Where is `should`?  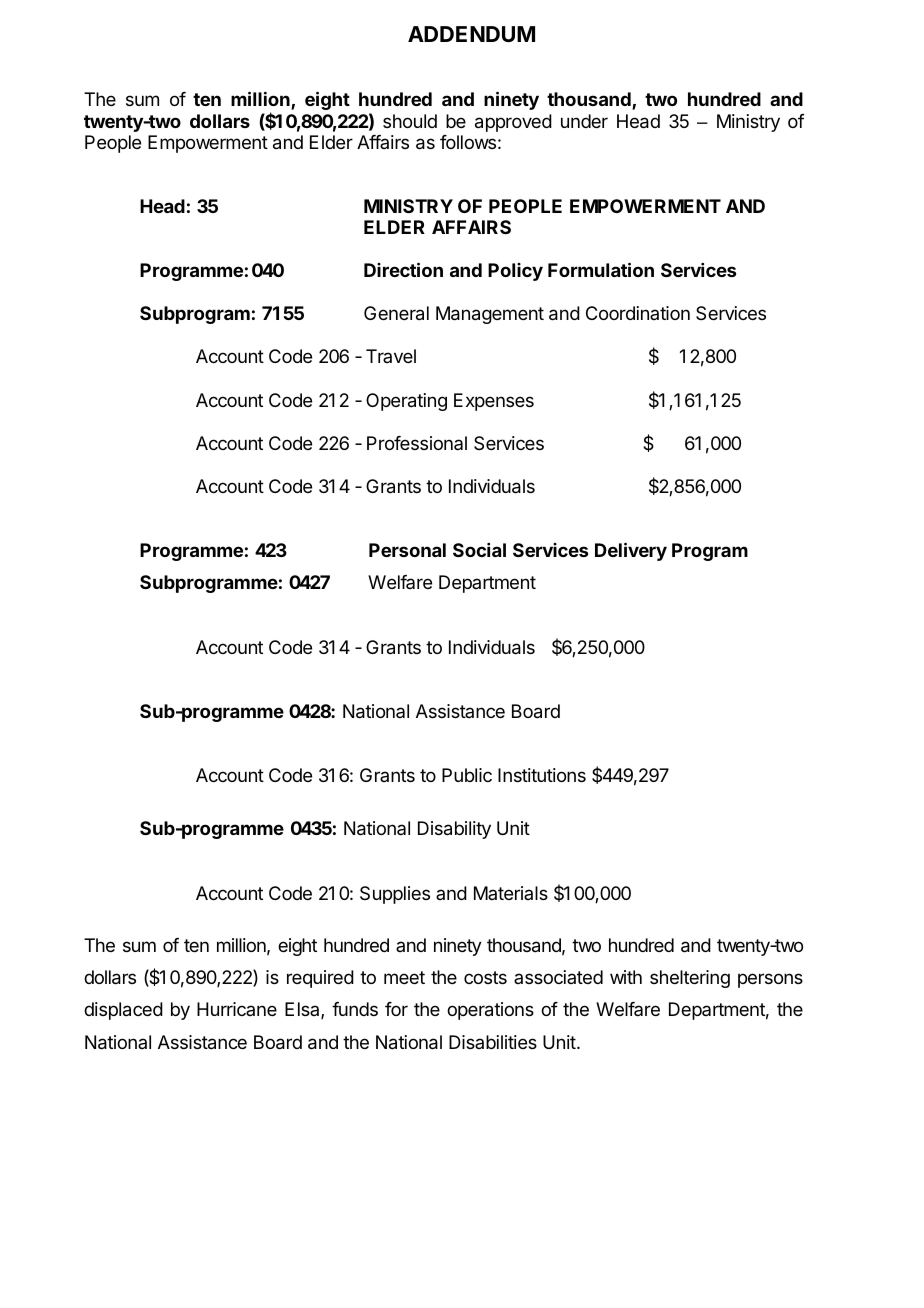
should is located at coordinates (410, 121).
